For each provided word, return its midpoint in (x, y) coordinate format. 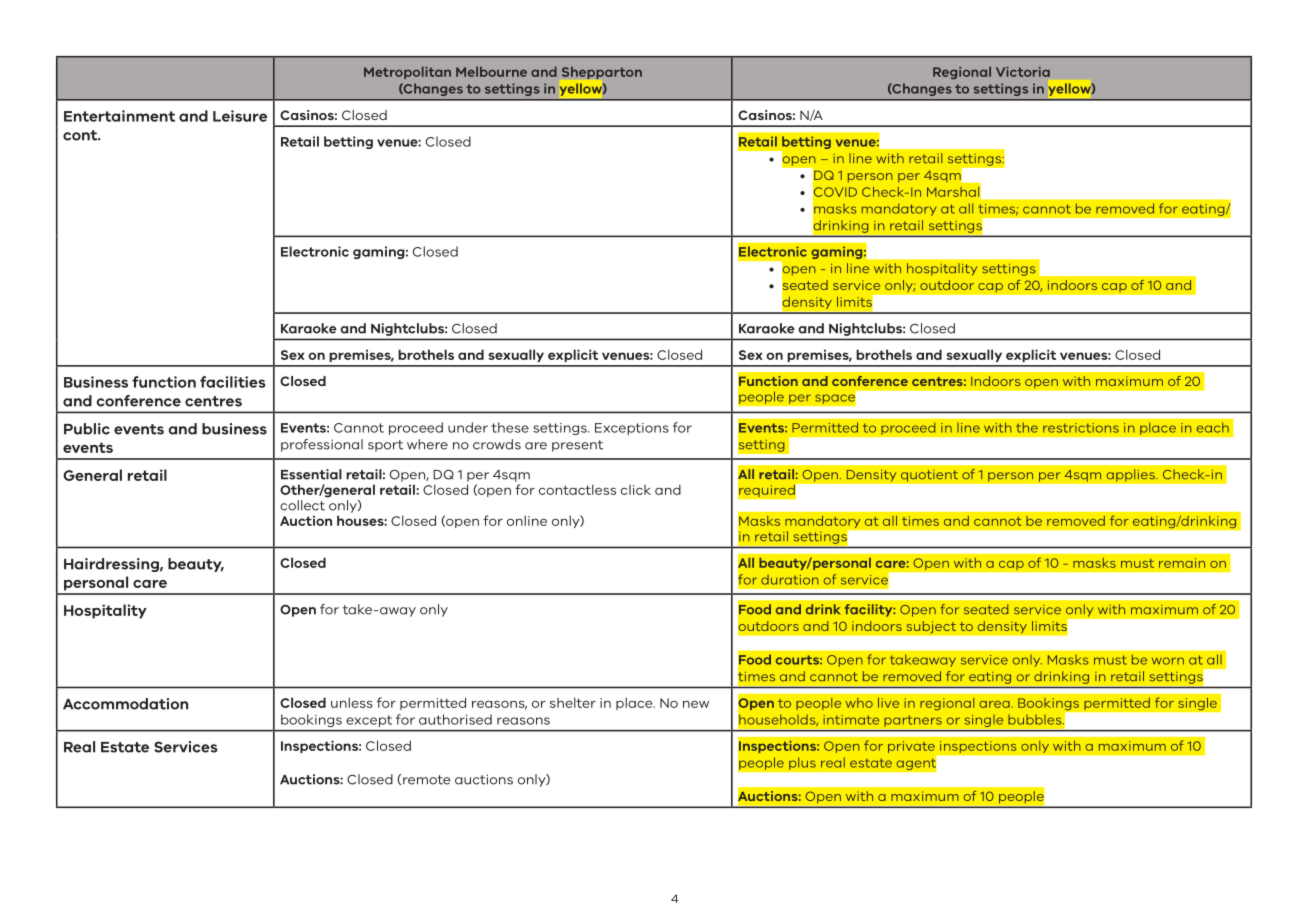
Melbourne (491, 72)
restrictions (1081, 428)
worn (1168, 661)
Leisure (240, 116)
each (1213, 427)
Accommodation (125, 704)
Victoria (1023, 72)
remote (427, 780)
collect (302, 505)
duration (790, 580)
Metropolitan (407, 73)
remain (1182, 563)
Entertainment (119, 116)
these (510, 427)
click (636, 490)
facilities (233, 382)
